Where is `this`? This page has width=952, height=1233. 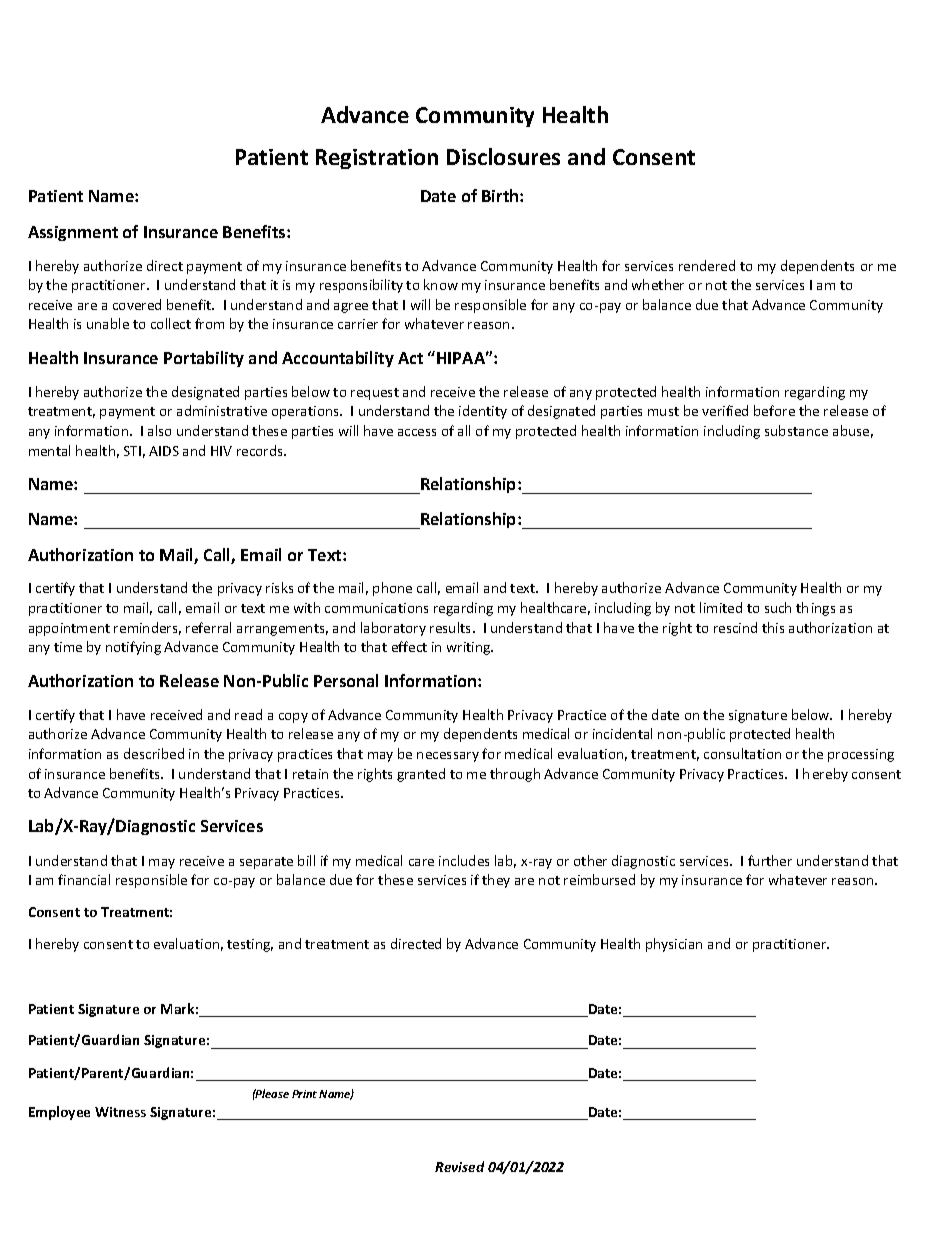
this is located at coordinates (773, 627).
